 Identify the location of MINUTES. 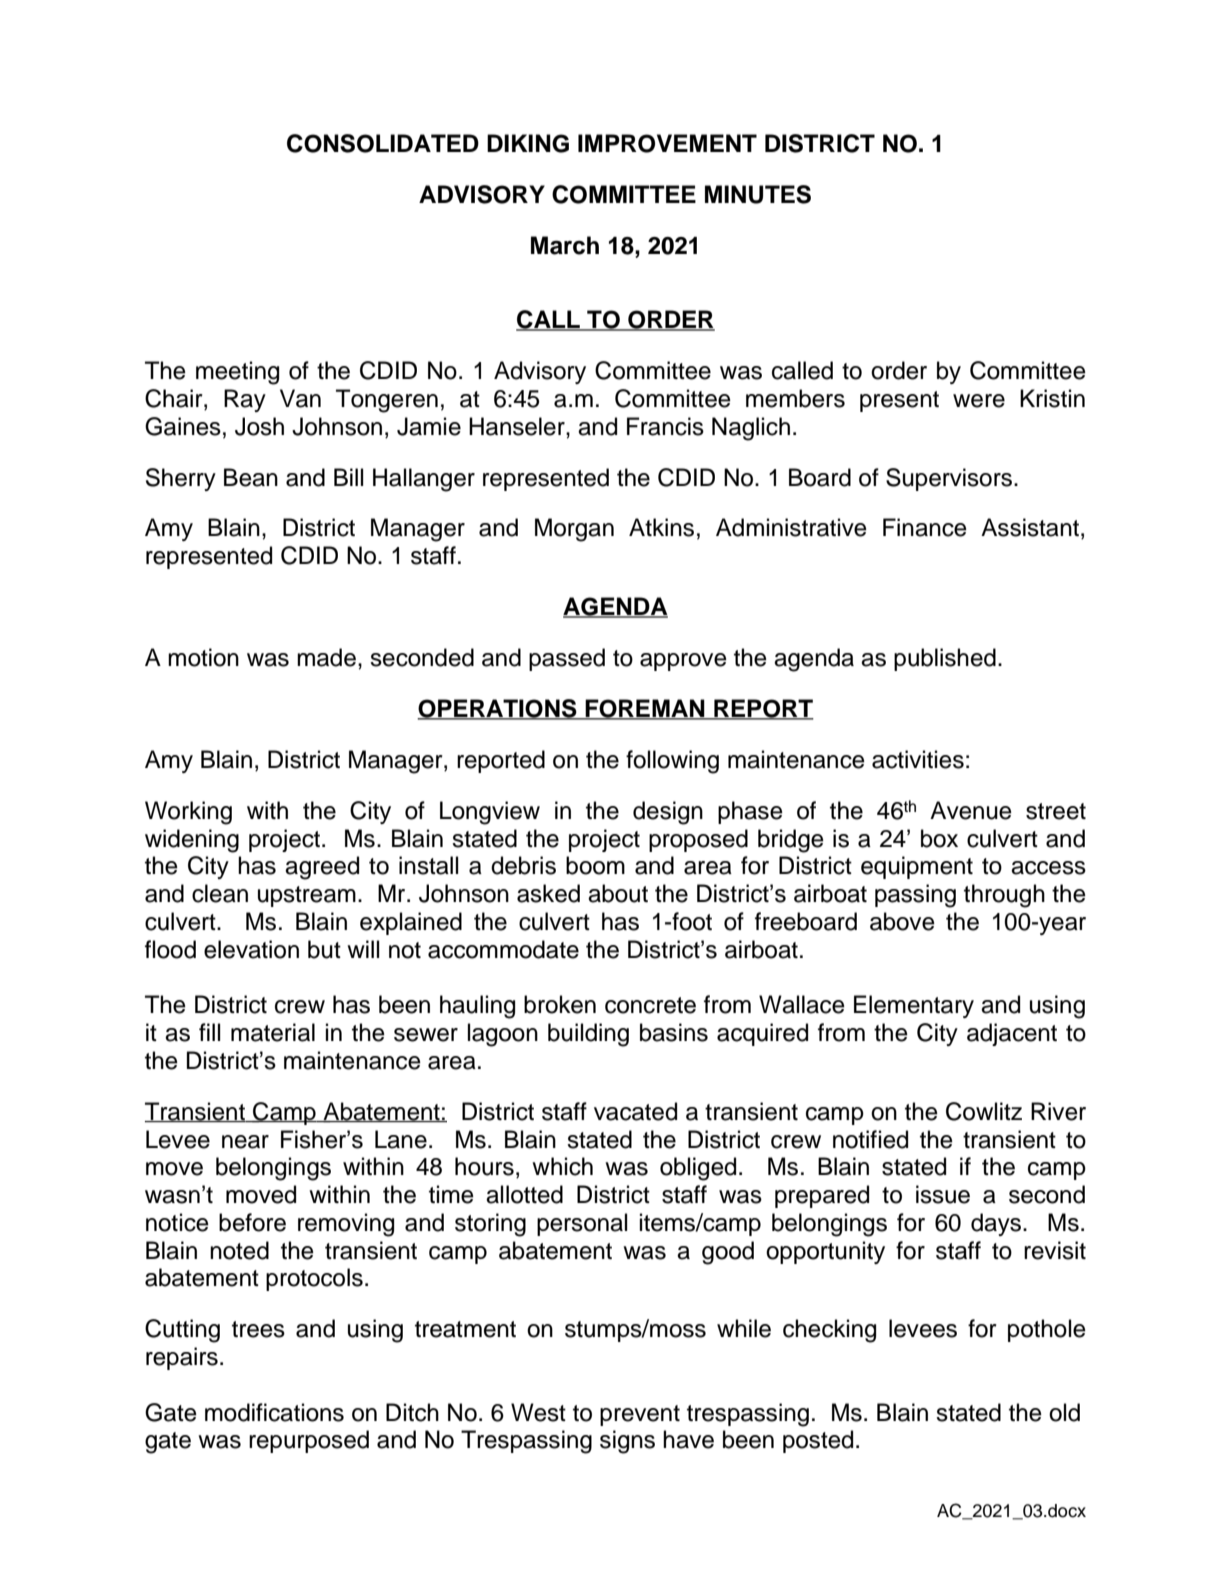
(758, 194).
